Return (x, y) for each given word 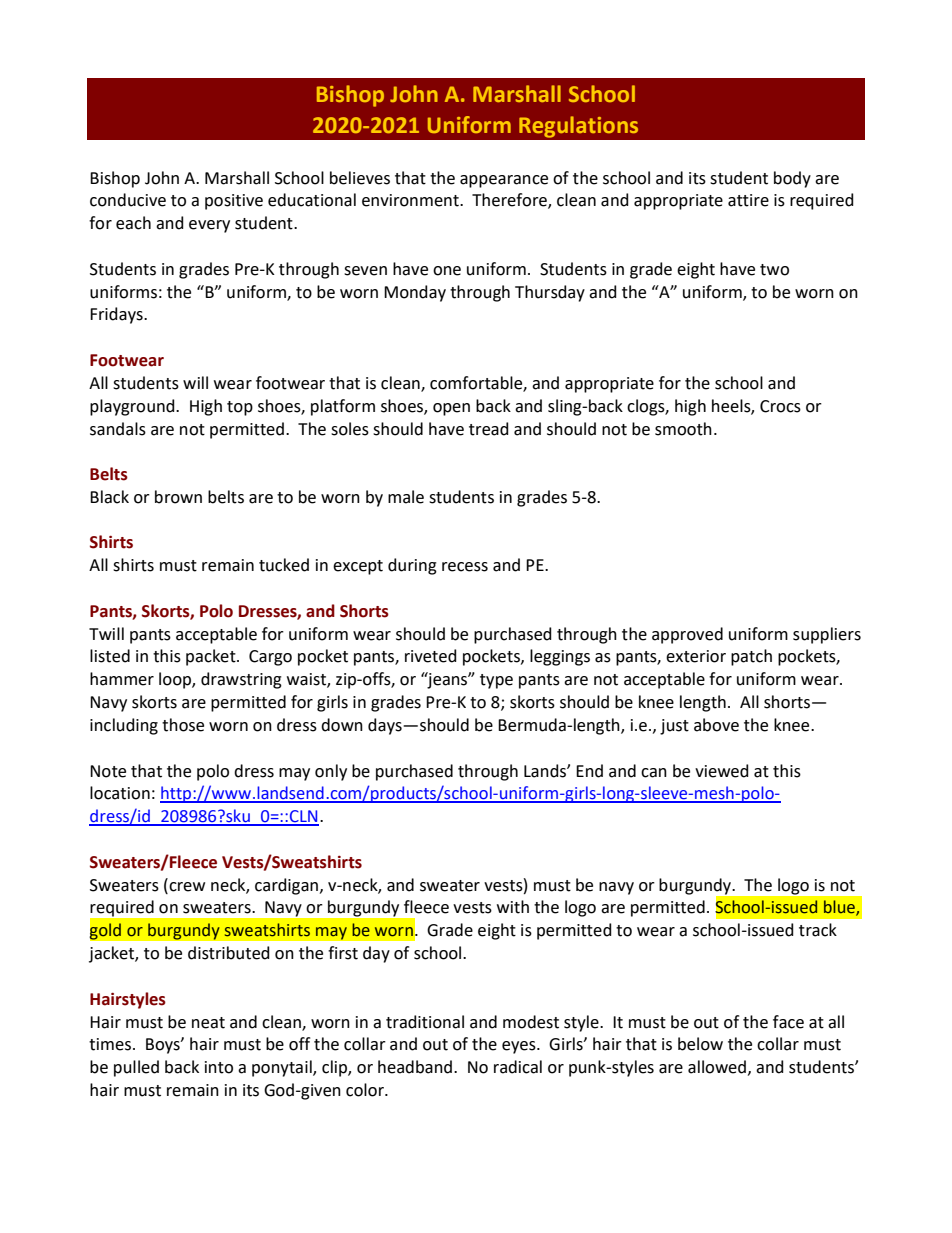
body (792, 179)
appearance (504, 181)
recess (465, 567)
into (219, 1067)
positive (234, 202)
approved (687, 635)
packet (212, 657)
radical (518, 1067)
